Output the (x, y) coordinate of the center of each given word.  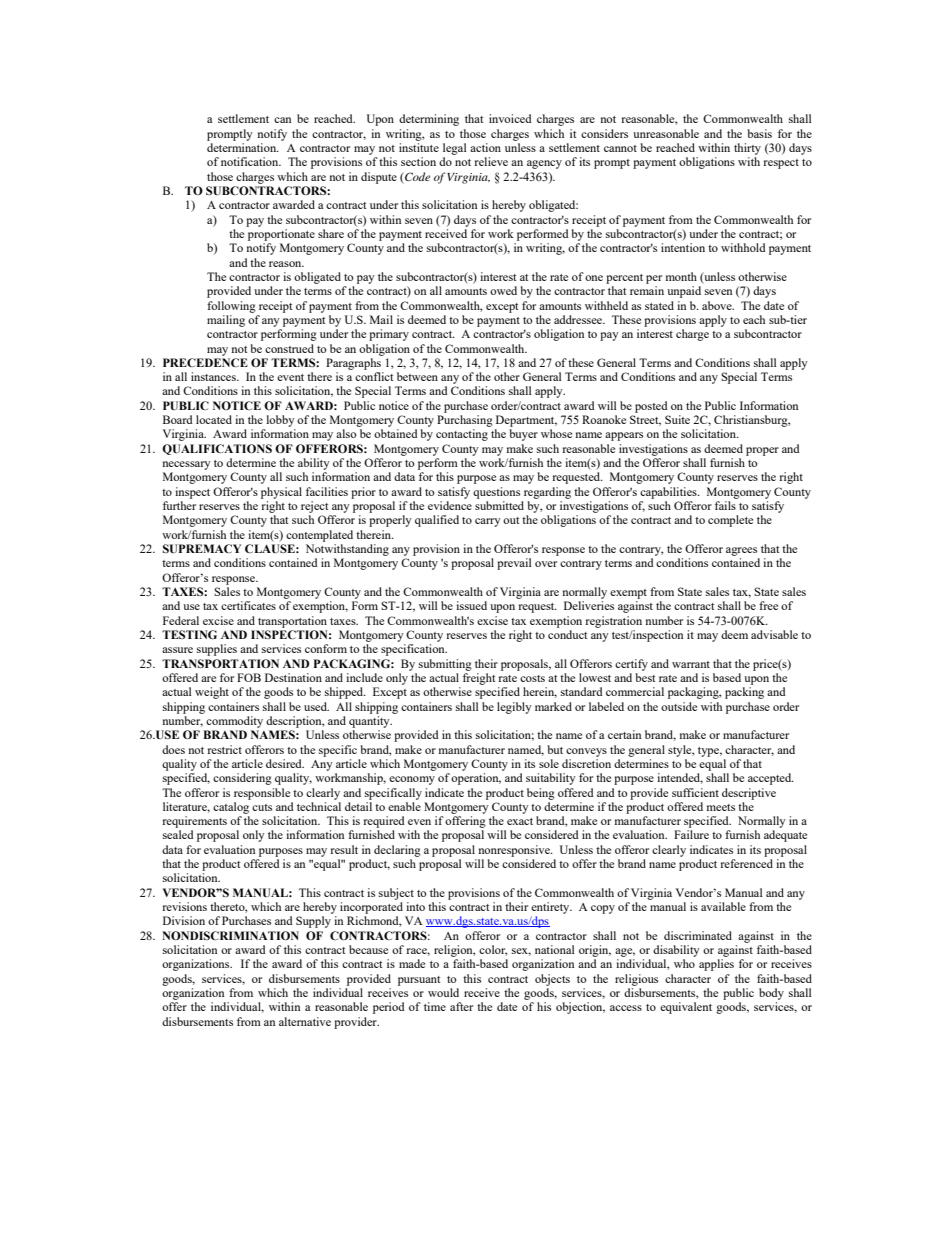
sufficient (695, 792)
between (417, 376)
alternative (305, 1021)
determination (243, 147)
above (718, 305)
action (485, 147)
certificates (248, 605)
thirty (747, 149)
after (461, 1006)
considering (242, 779)
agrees (741, 551)
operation (476, 779)
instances (214, 376)
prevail (514, 564)
